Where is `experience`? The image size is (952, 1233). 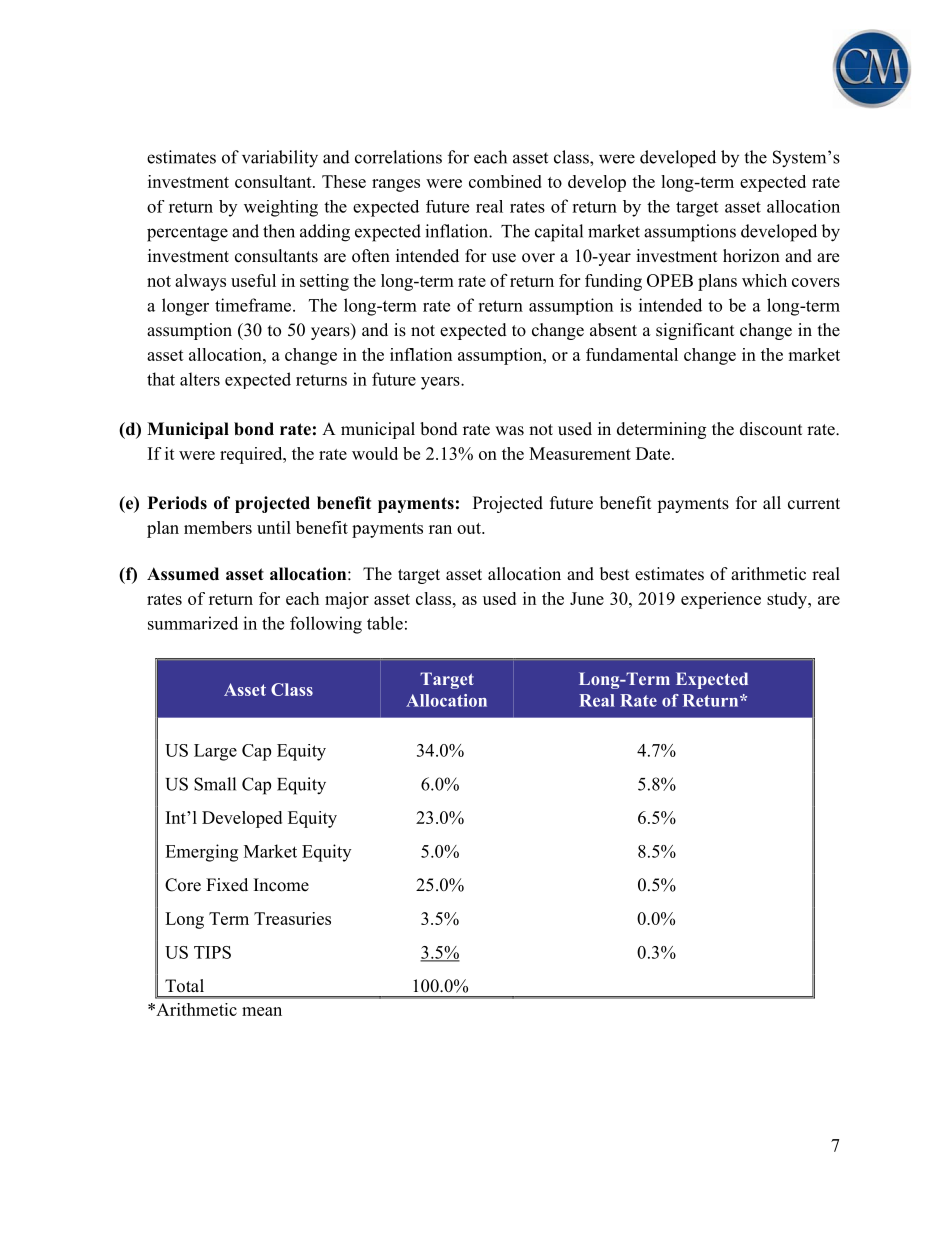 experience is located at coordinates (721, 600).
